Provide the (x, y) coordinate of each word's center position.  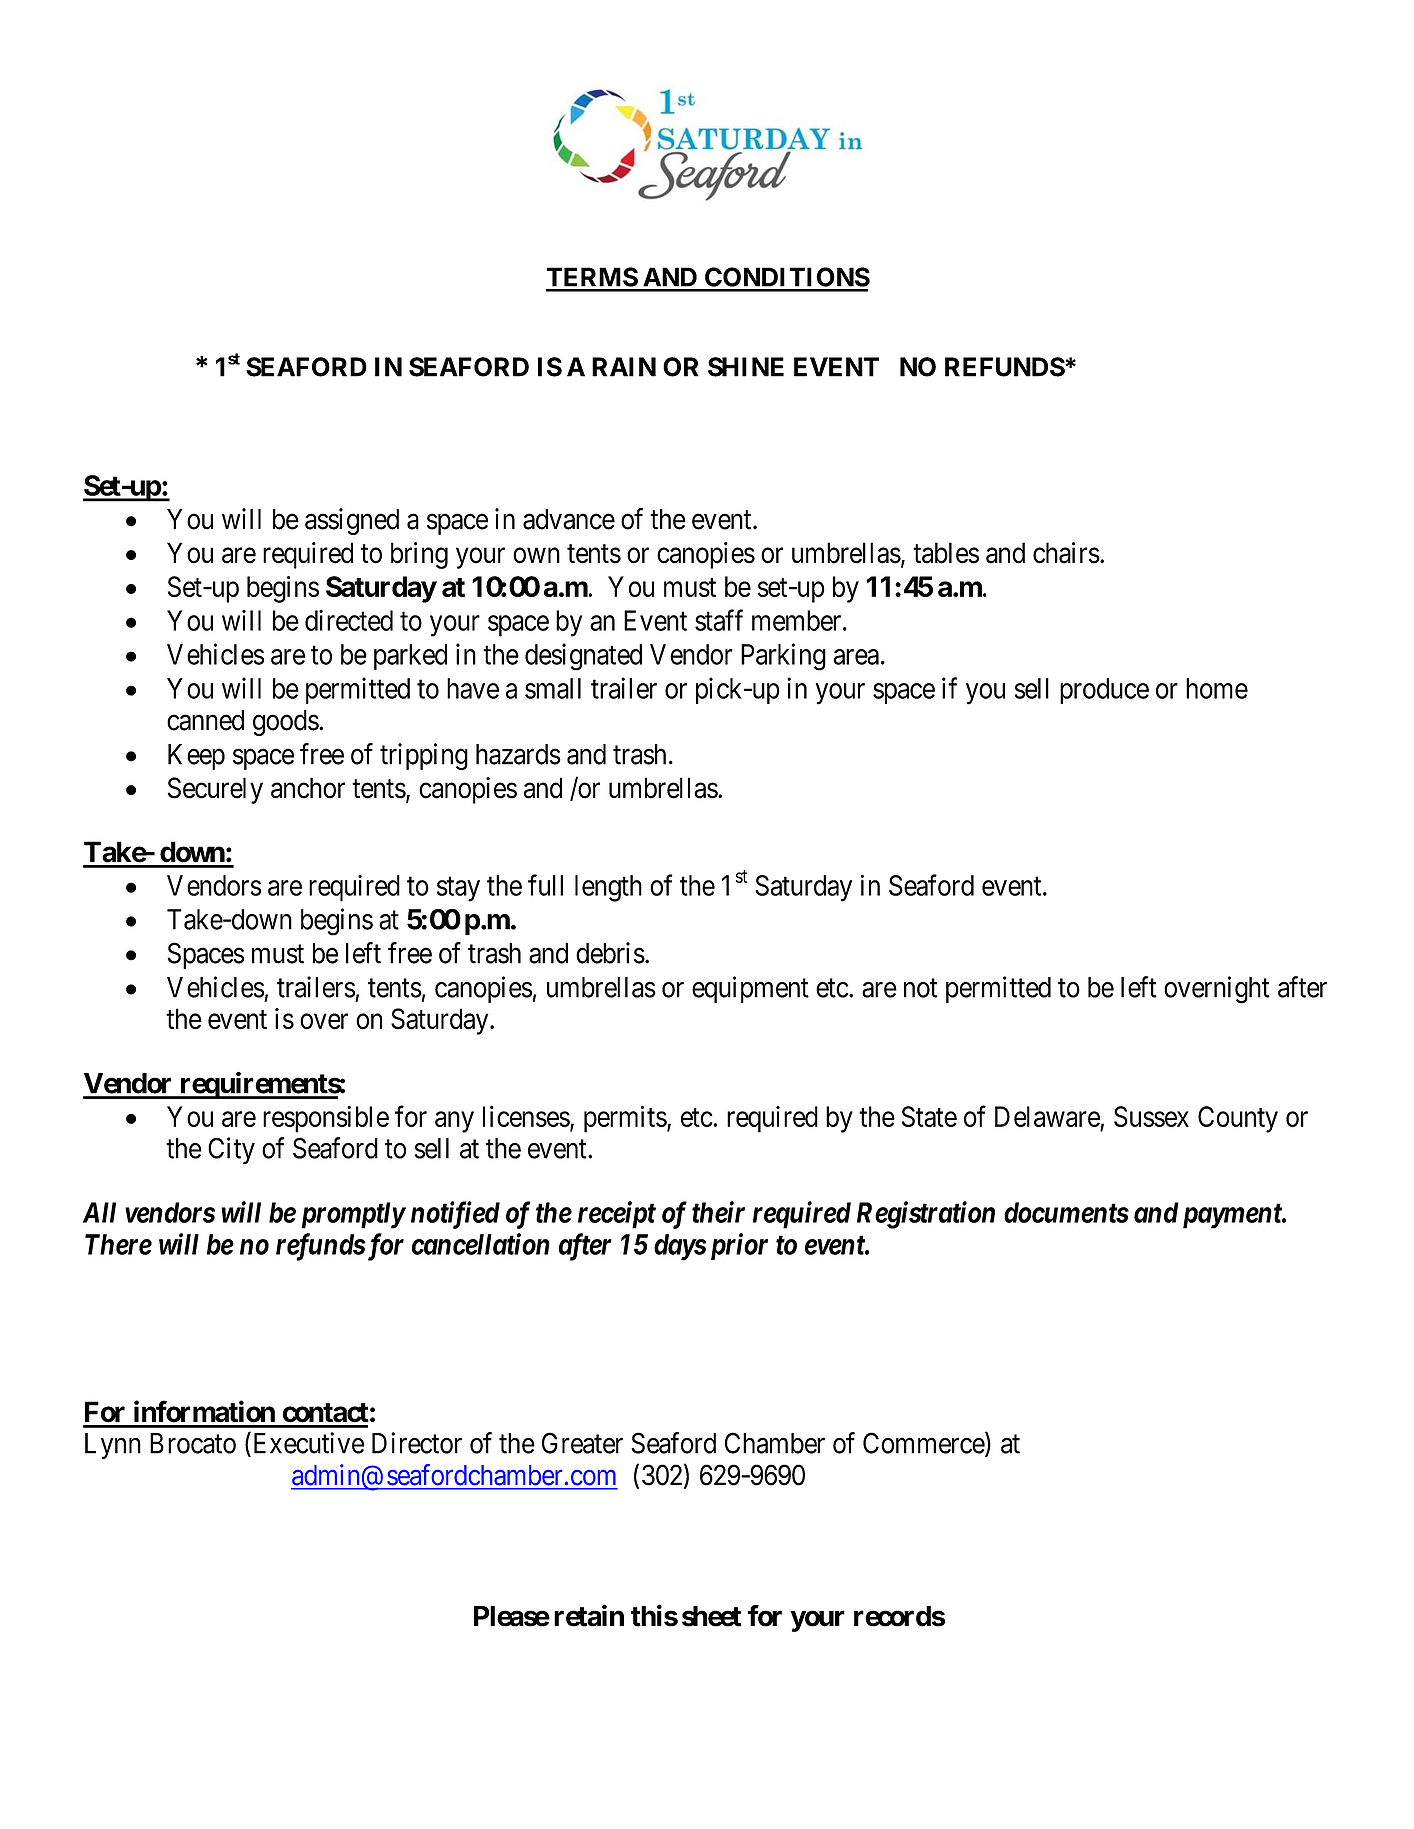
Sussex (1151, 1116)
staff (719, 620)
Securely (215, 790)
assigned (352, 521)
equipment (750, 989)
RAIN (624, 367)
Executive (307, 1444)
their (718, 1212)
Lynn (113, 1446)
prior (737, 1246)
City (231, 1150)
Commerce (924, 1444)
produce (1104, 691)
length (608, 888)
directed (349, 620)
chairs (1066, 553)
